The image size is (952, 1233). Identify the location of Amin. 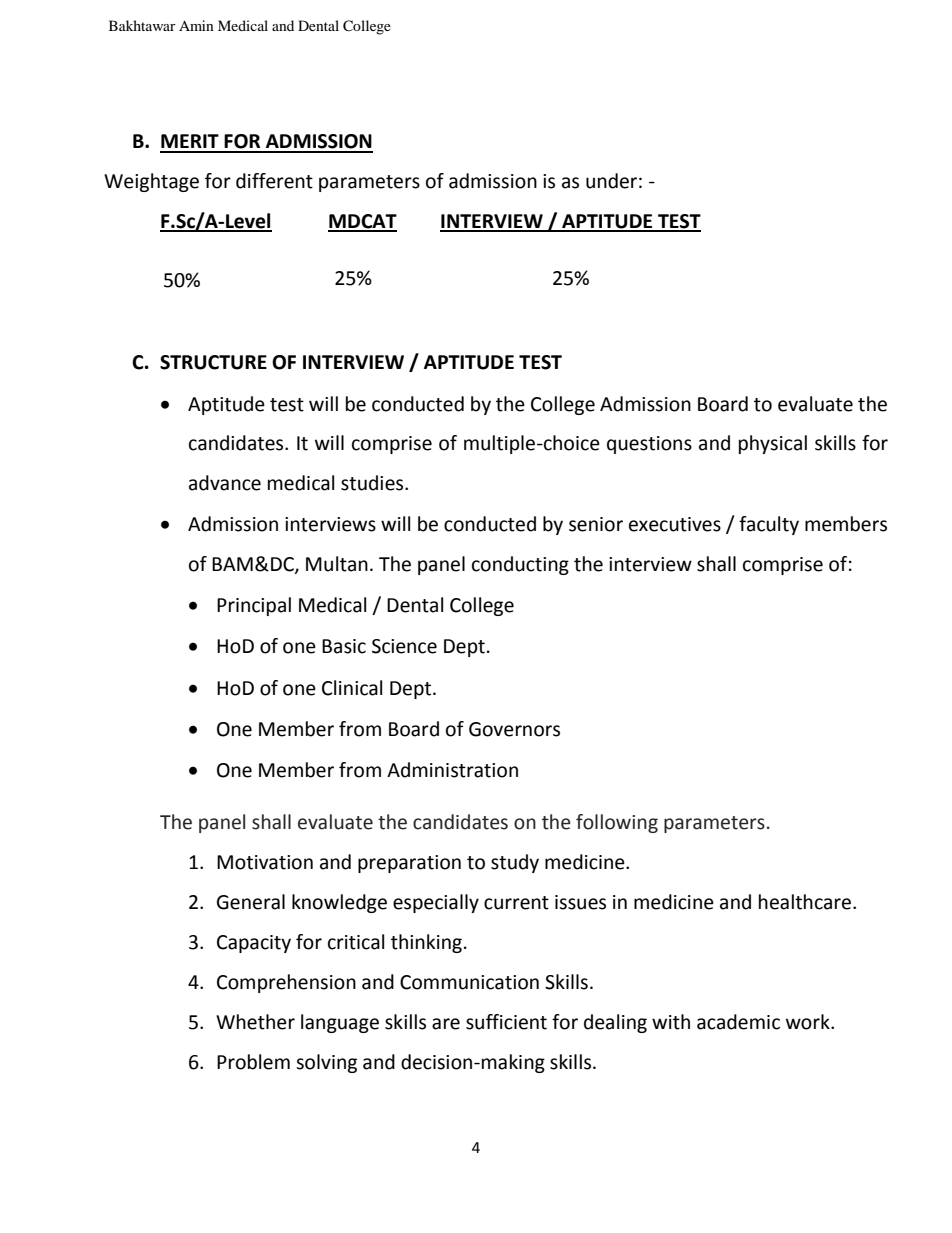
(196, 25).
